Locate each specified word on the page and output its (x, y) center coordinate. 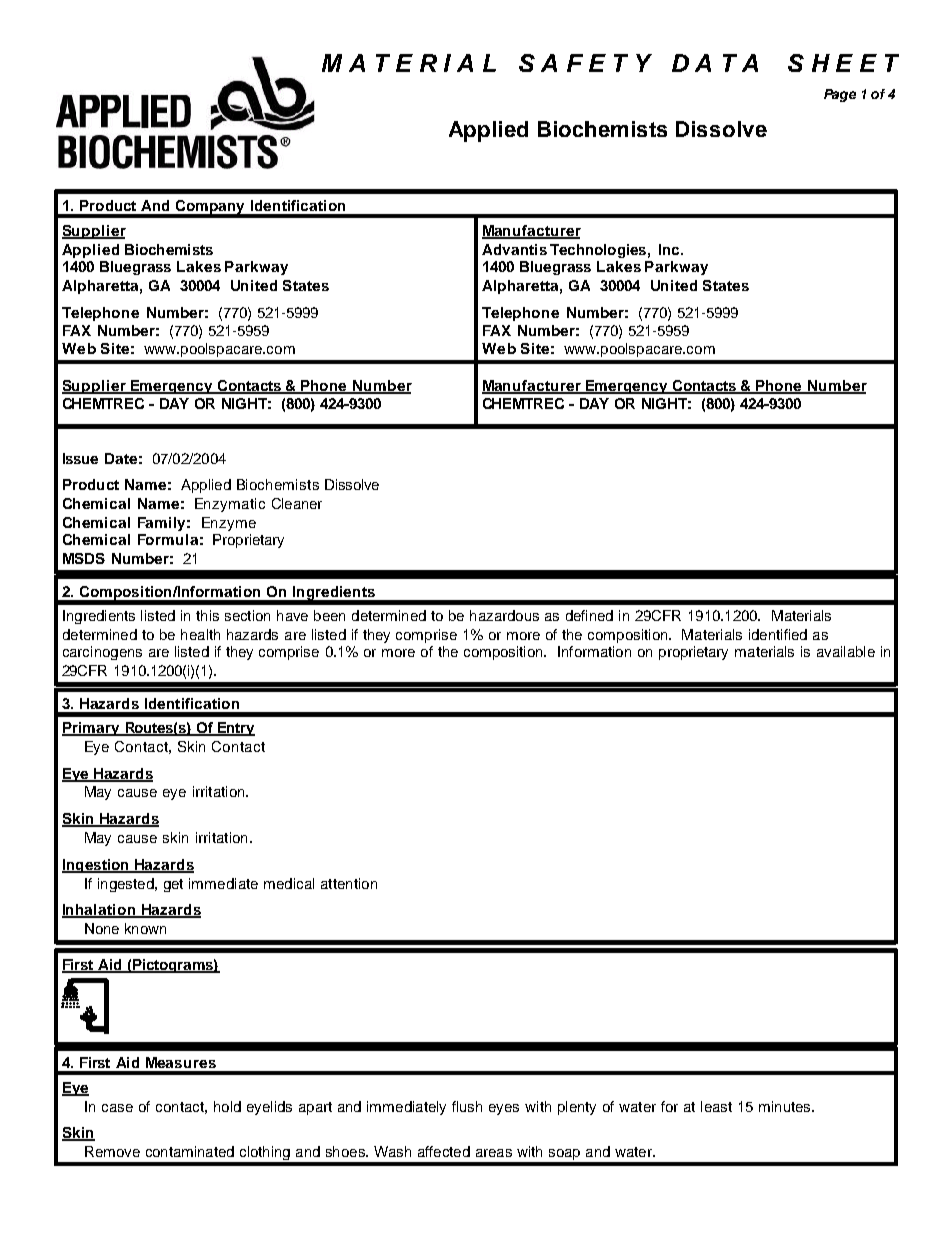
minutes (786, 1106)
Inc (670, 249)
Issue (80, 458)
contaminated (190, 1151)
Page (840, 95)
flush (467, 1106)
